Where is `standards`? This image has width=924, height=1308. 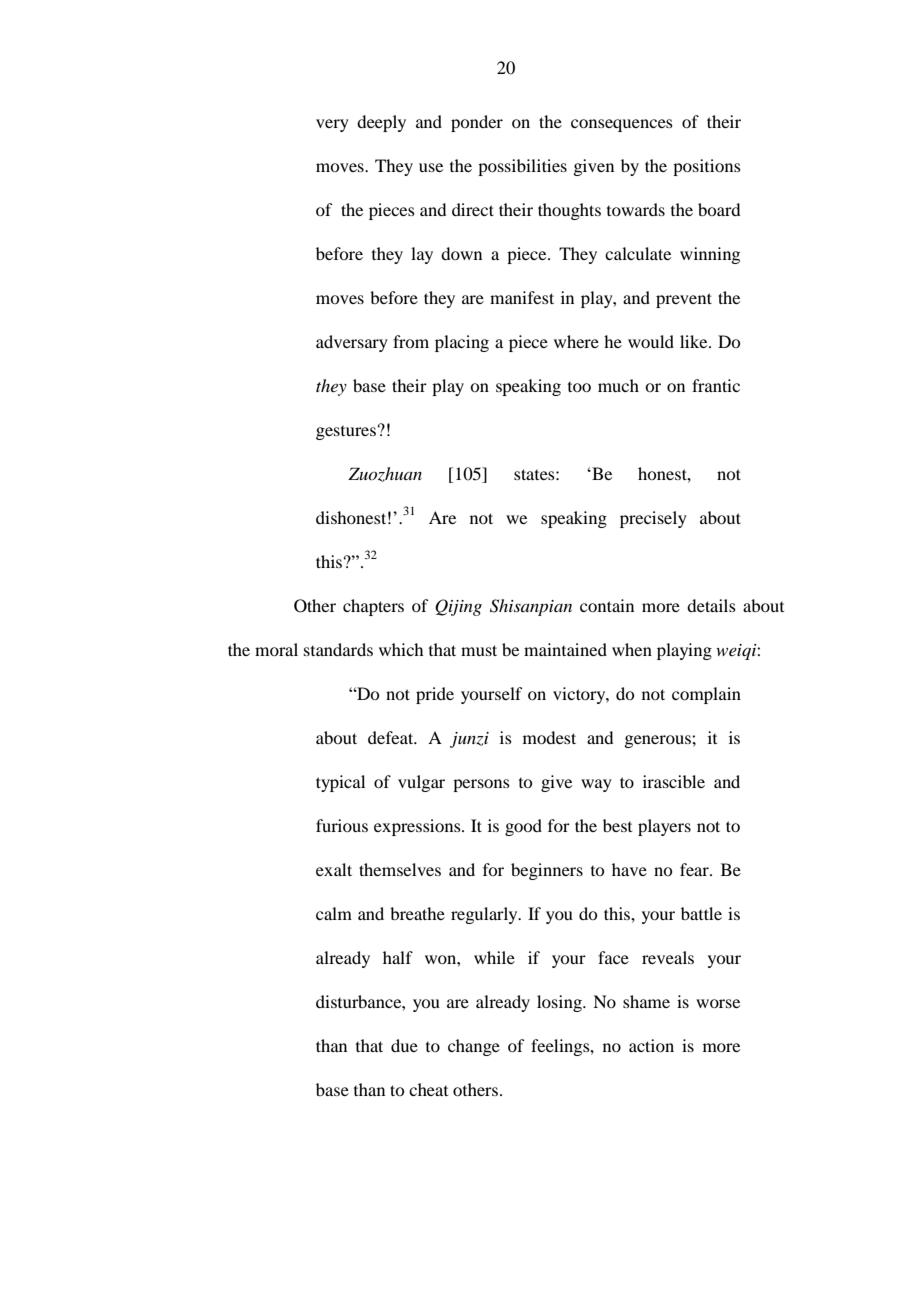
standards is located at coordinates (338, 649).
